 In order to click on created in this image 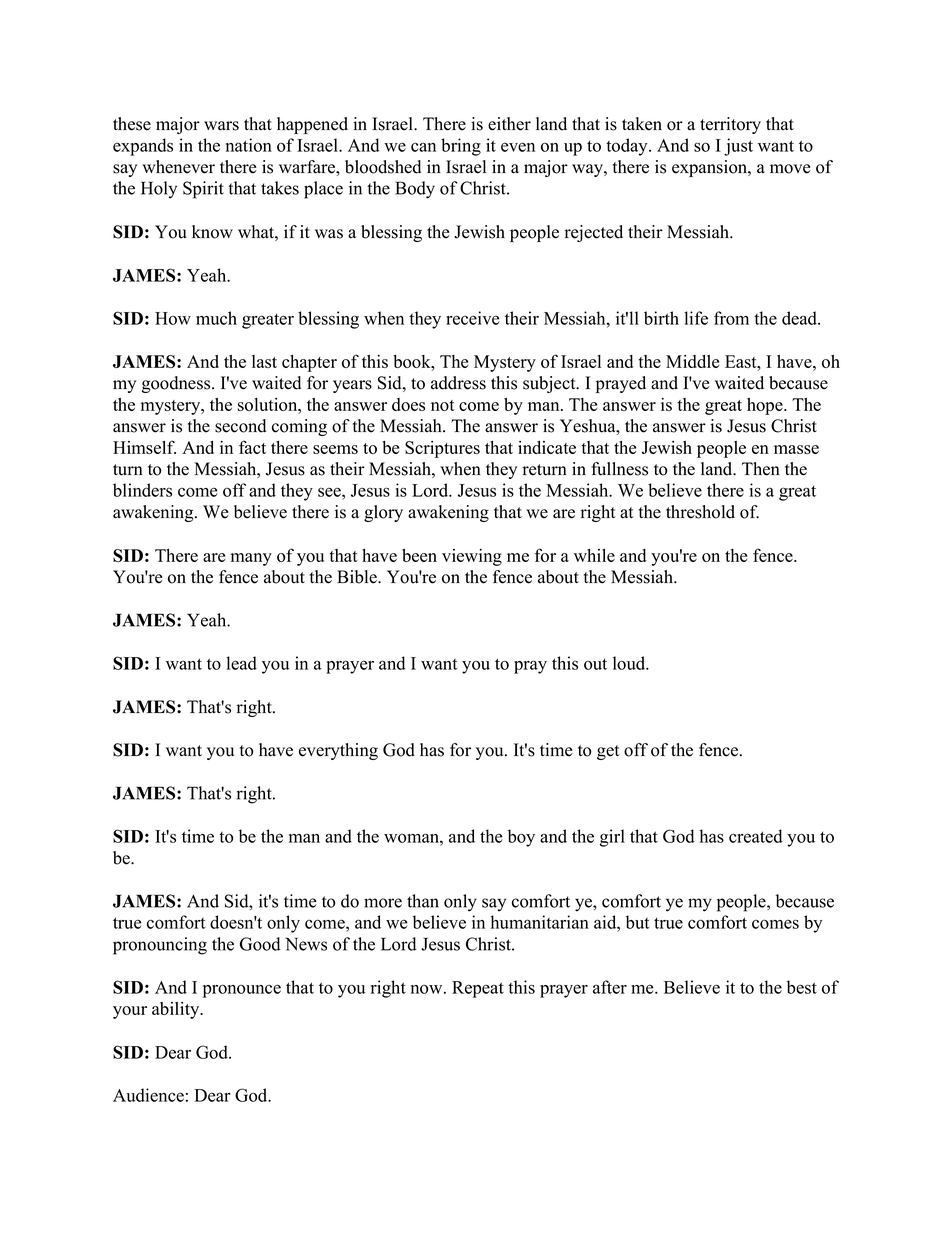, I will do `click(755, 836)`.
